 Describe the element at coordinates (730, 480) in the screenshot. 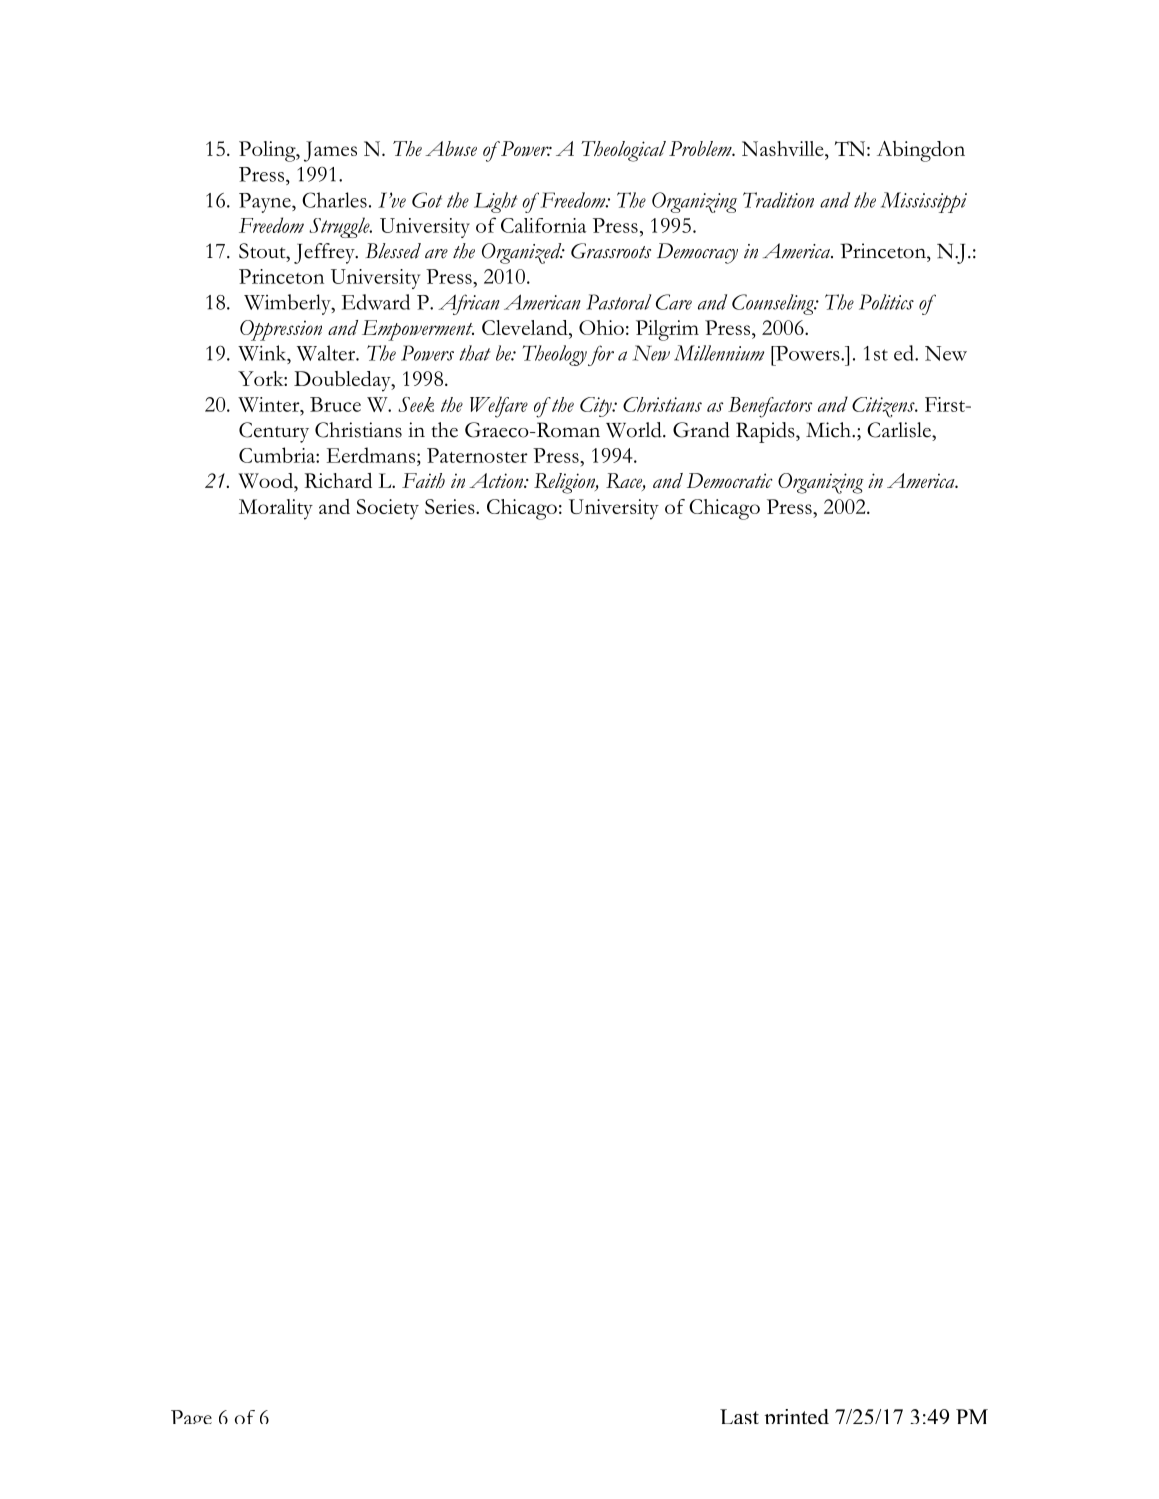

I see `Democratic` at that location.
